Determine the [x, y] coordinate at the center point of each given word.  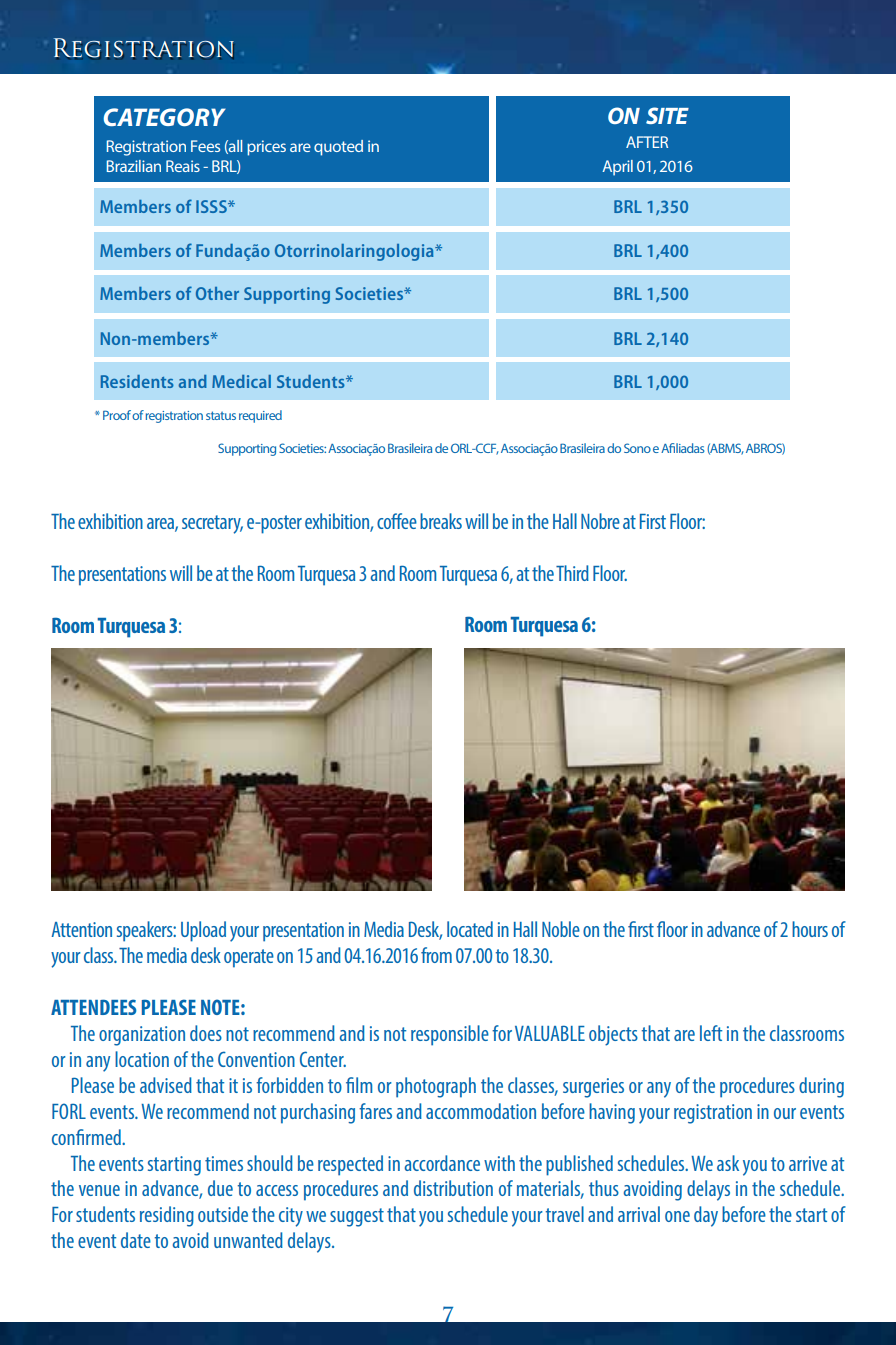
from [436, 955]
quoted [338, 148]
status [221, 415]
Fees [205, 146]
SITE [667, 115]
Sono [637, 448]
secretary [212, 524]
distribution [453, 1188]
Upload [203, 931]
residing [167, 1216]
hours [810, 929]
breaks [441, 521]
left [711, 1033]
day [706, 1216]
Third [572, 573]
